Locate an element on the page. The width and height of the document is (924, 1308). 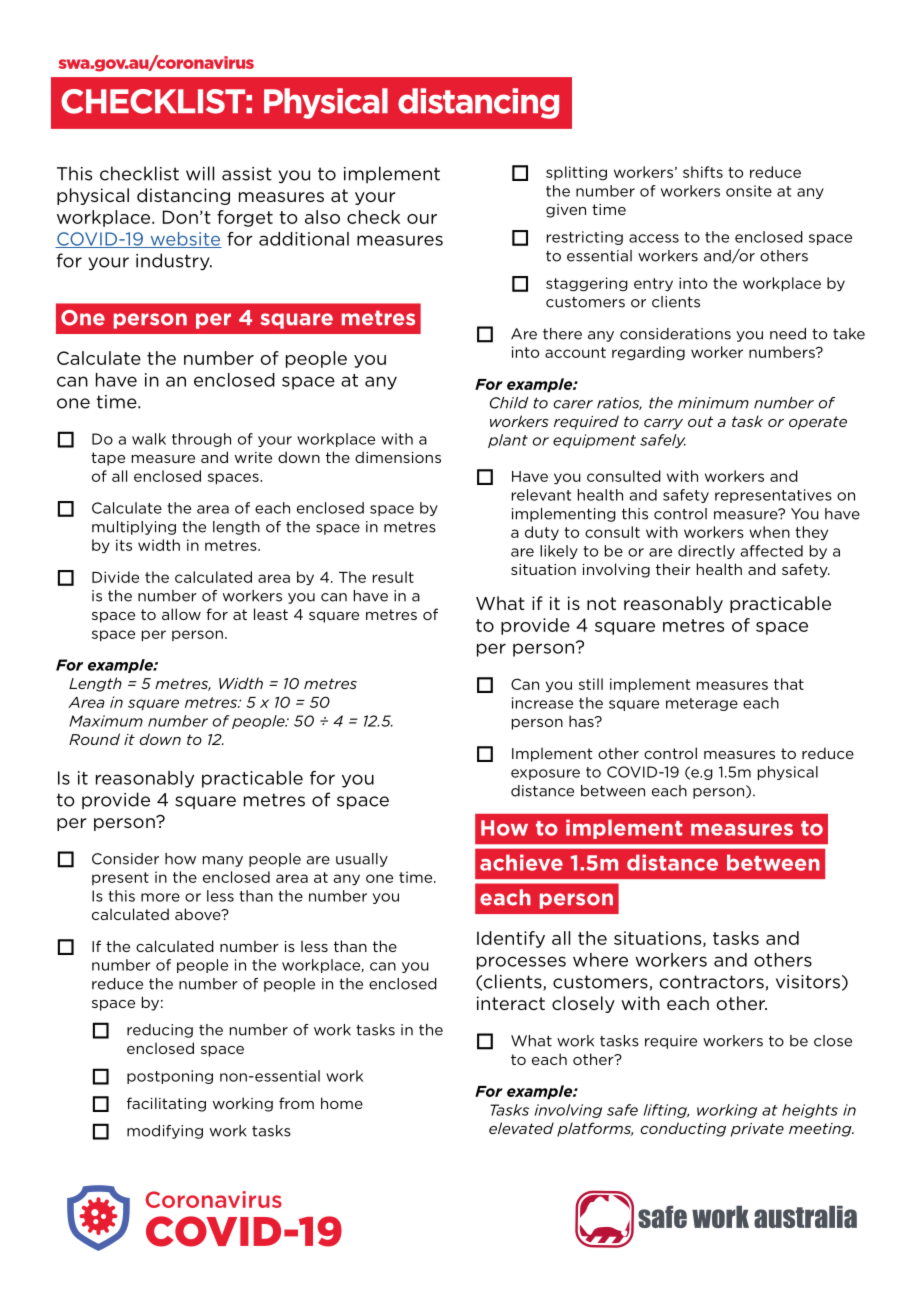
will is located at coordinates (200, 173).
